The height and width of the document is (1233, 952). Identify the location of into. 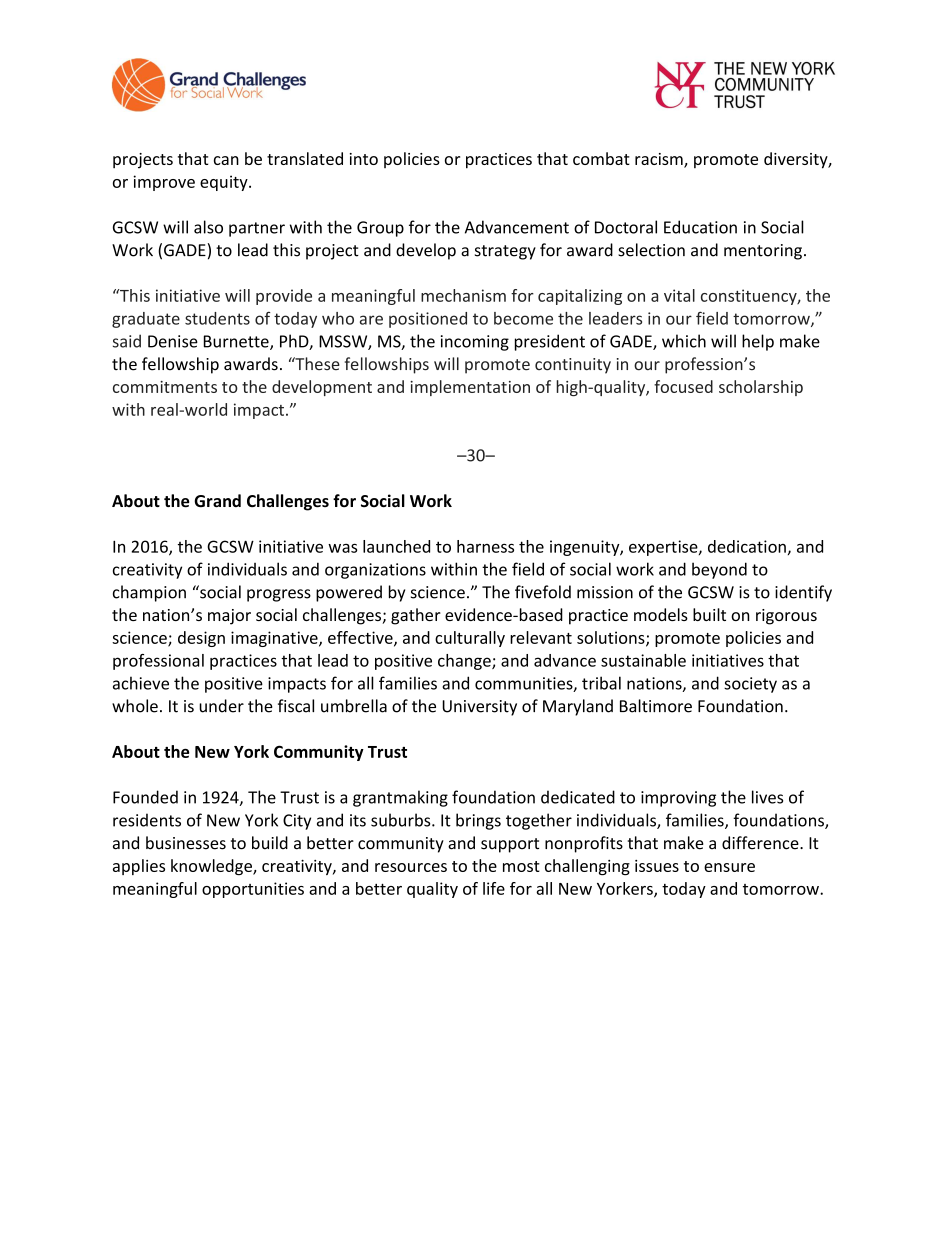
(364, 159).
